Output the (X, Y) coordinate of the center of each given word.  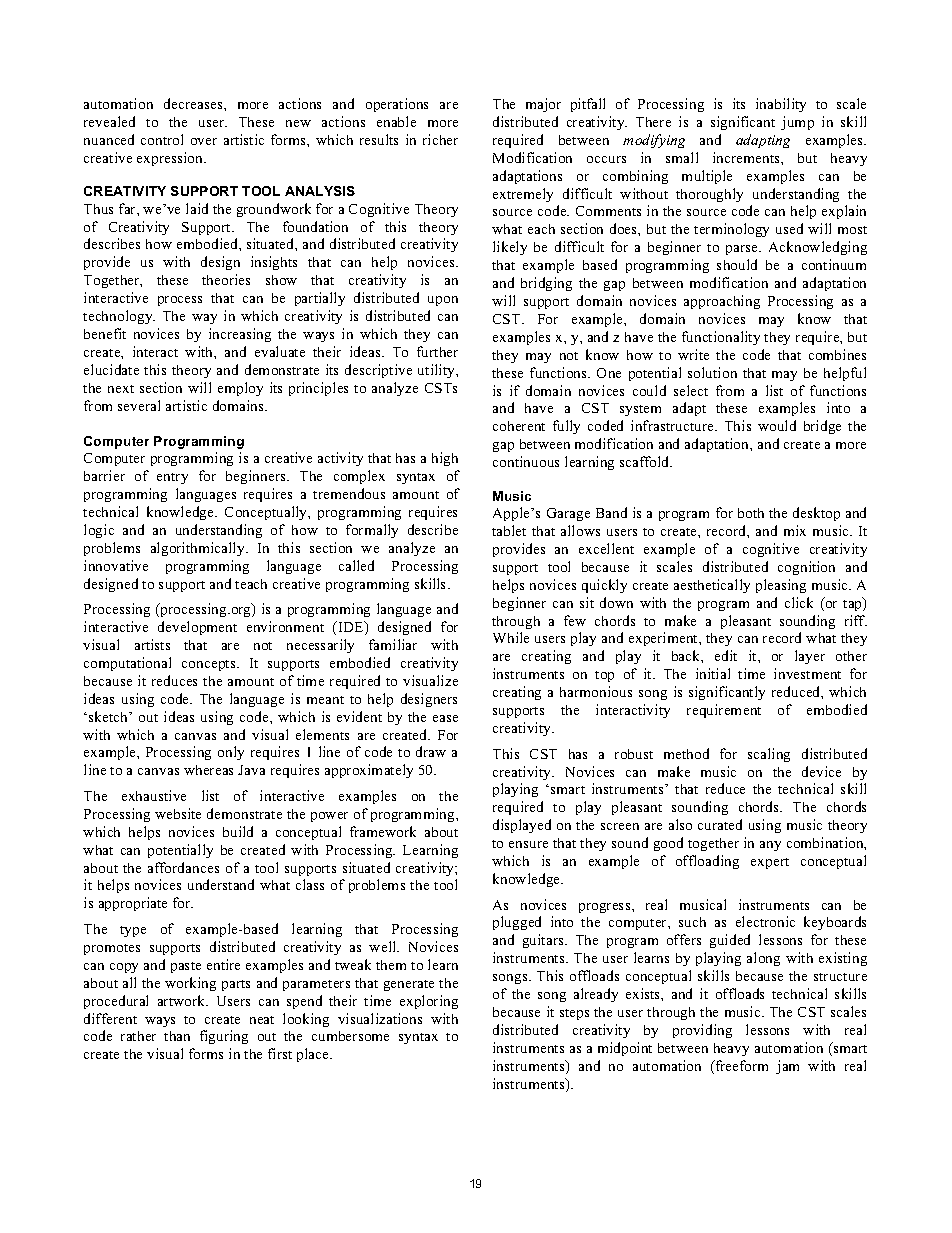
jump (797, 123)
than (177, 1036)
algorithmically (199, 549)
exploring (429, 1002)
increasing (240, 335)
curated (720, 824)
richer (440, 139)
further (437, 351)
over (204, 141)
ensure (528, 844)
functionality (721, 338)
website (178, 813)
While (511, 637)
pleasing (781, 586)
